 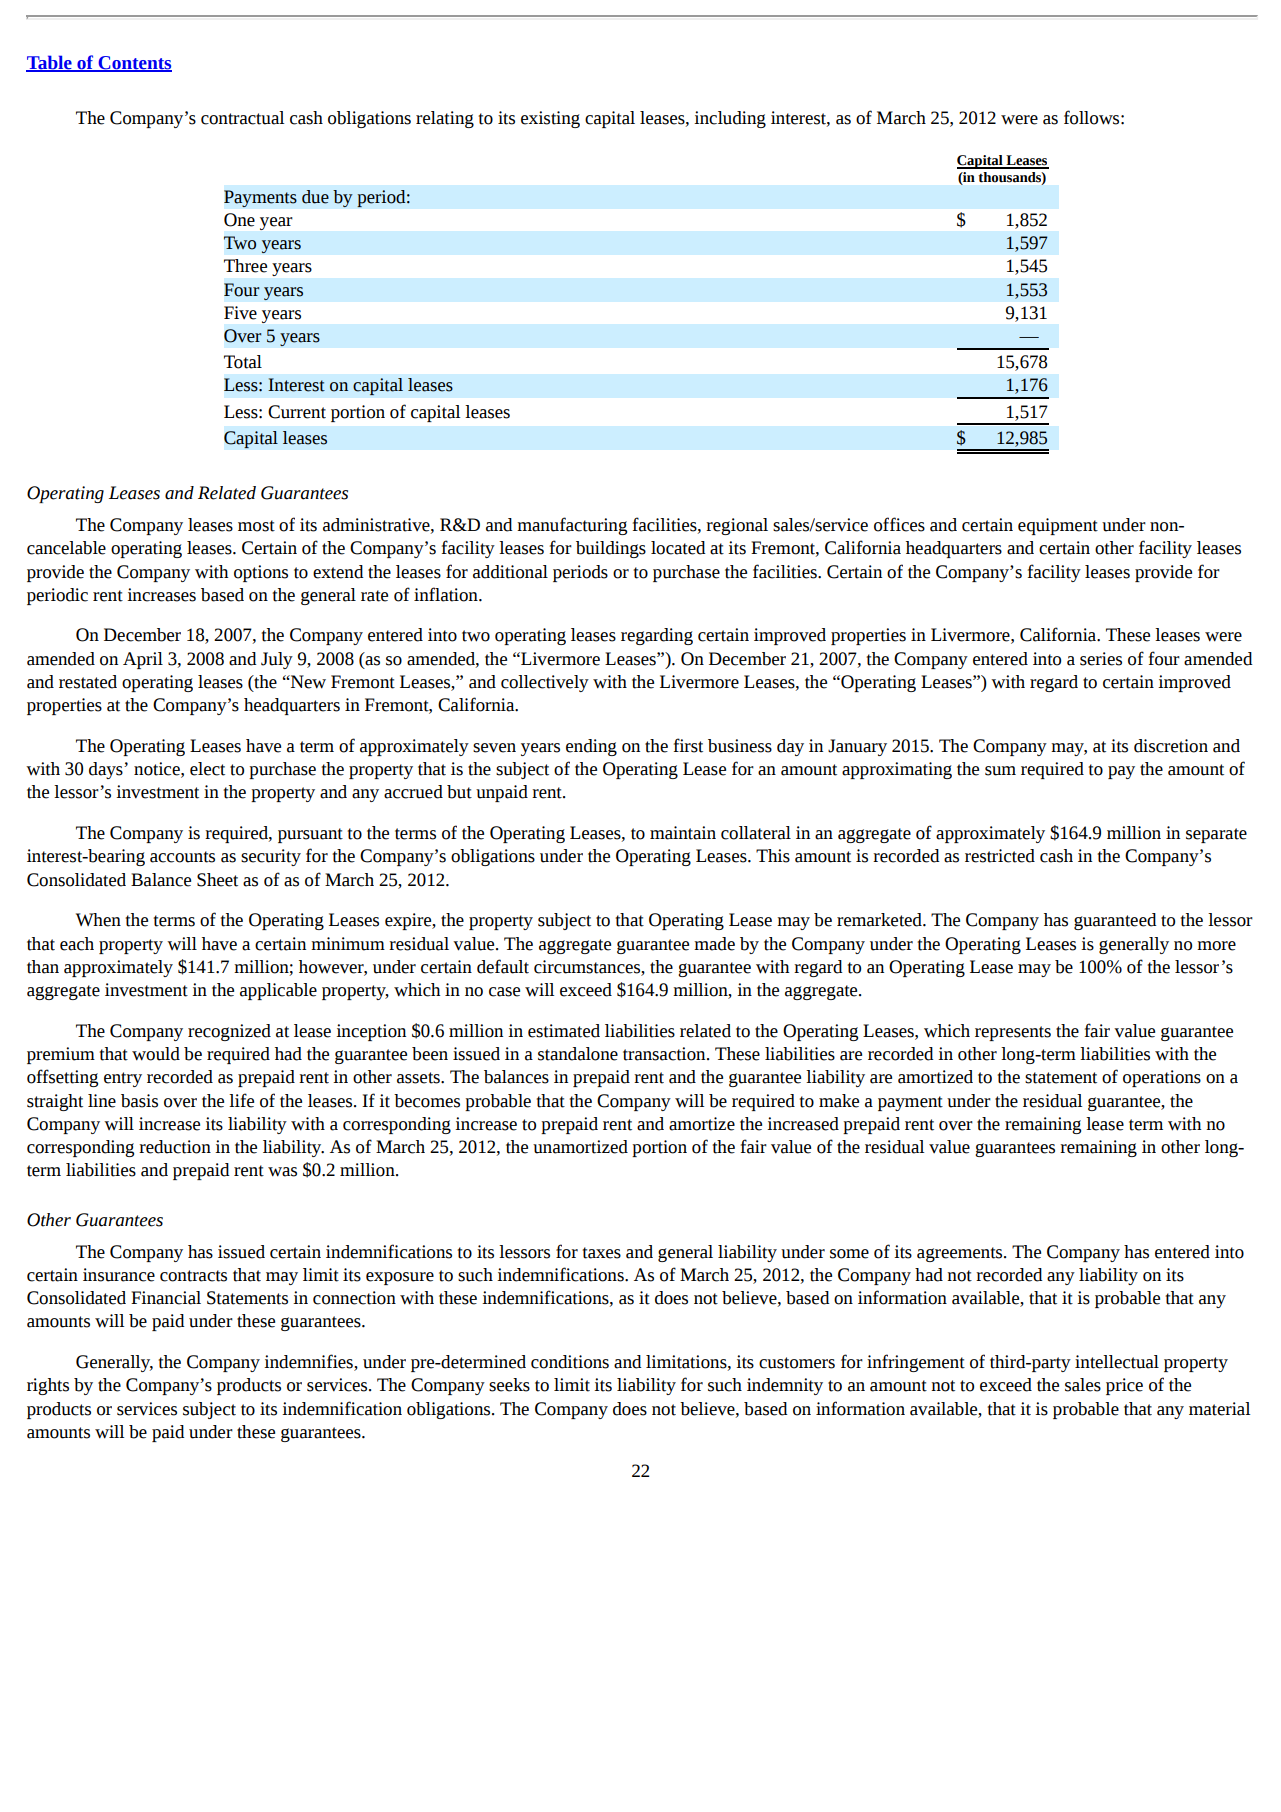 What do you see at coordinates (242, 118) in the page?
I see `contractual` at bounding box center [242, 118].
